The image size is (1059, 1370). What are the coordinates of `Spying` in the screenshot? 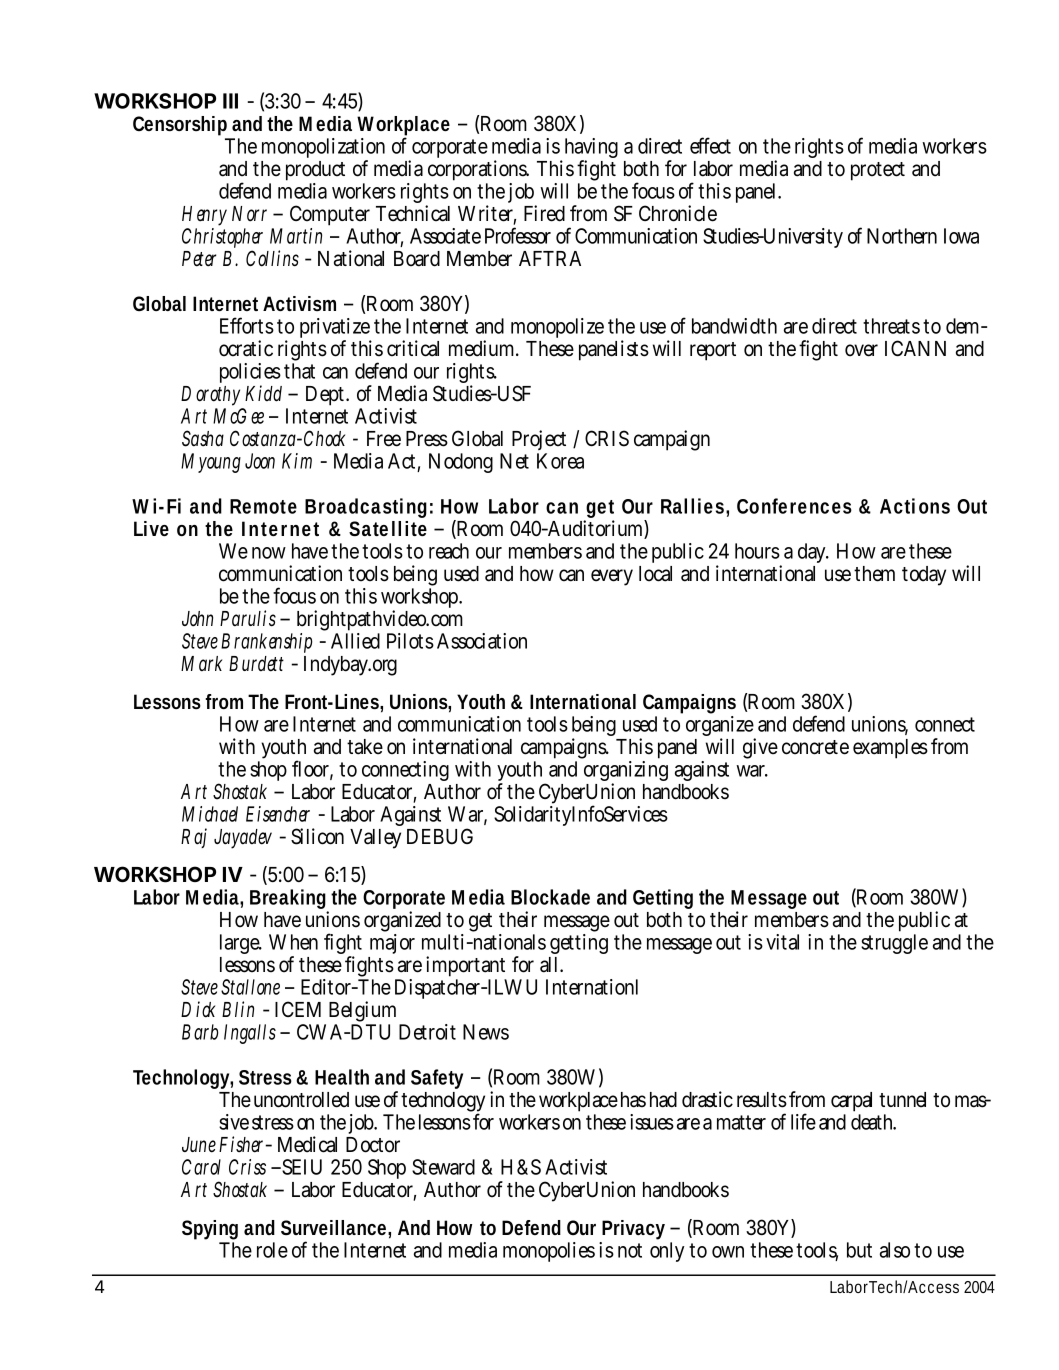 It's located at (210, 1230).
